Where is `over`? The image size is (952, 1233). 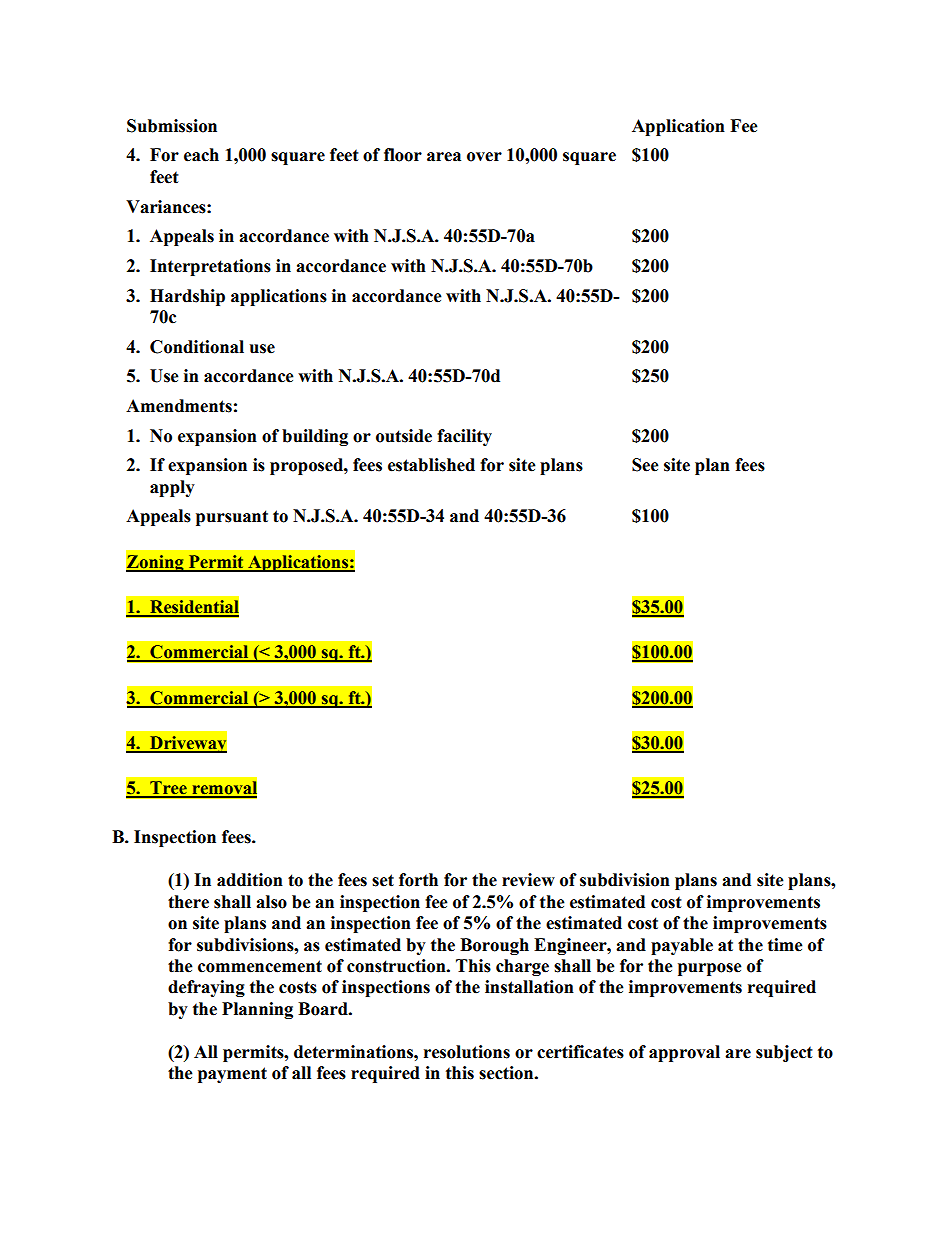
over is located at coordinates (484, 157).
